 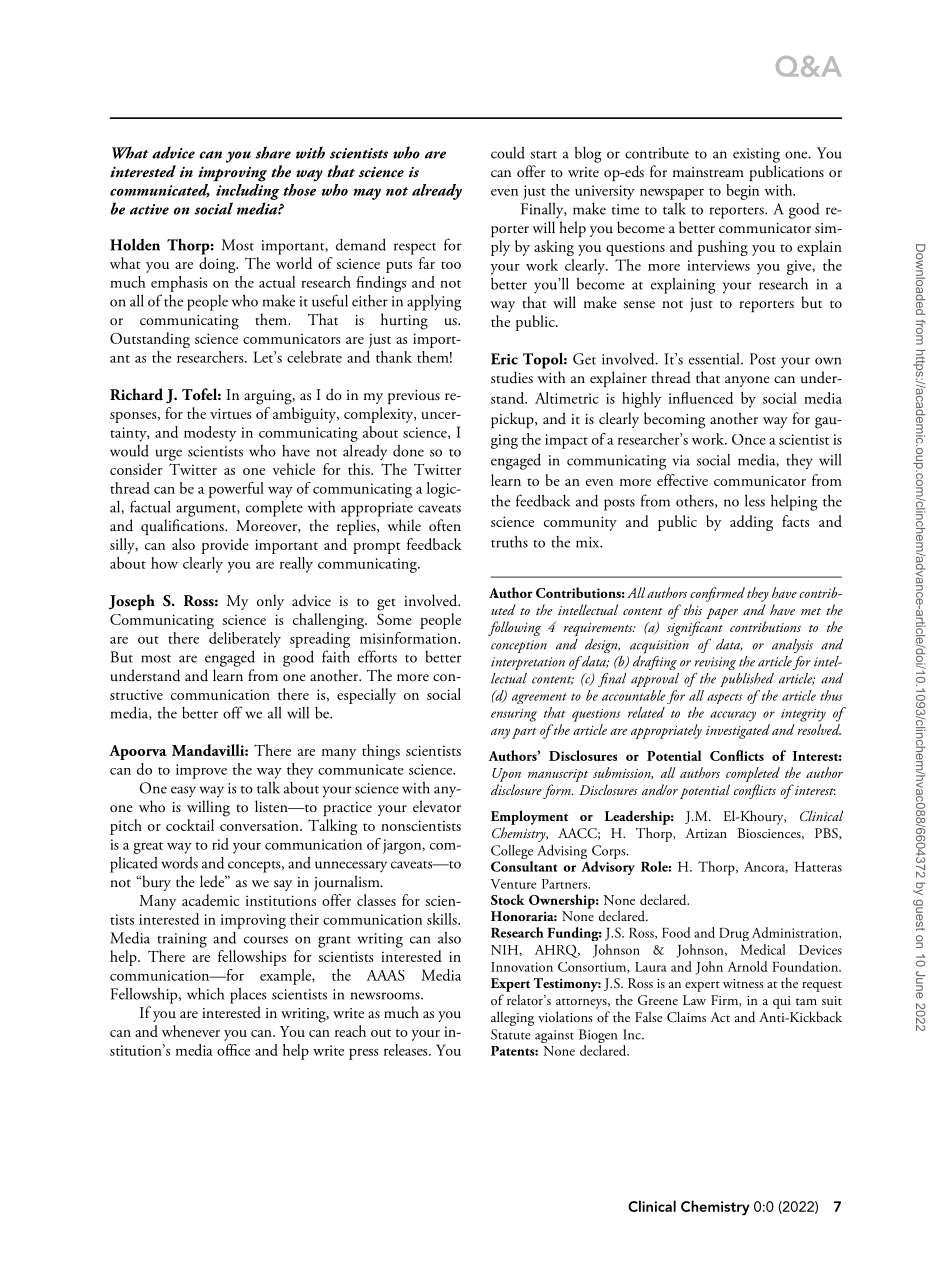 What do you see at coordinates (136, 394) in the page?
I see `Richard` at bounding box center [136, 394].
